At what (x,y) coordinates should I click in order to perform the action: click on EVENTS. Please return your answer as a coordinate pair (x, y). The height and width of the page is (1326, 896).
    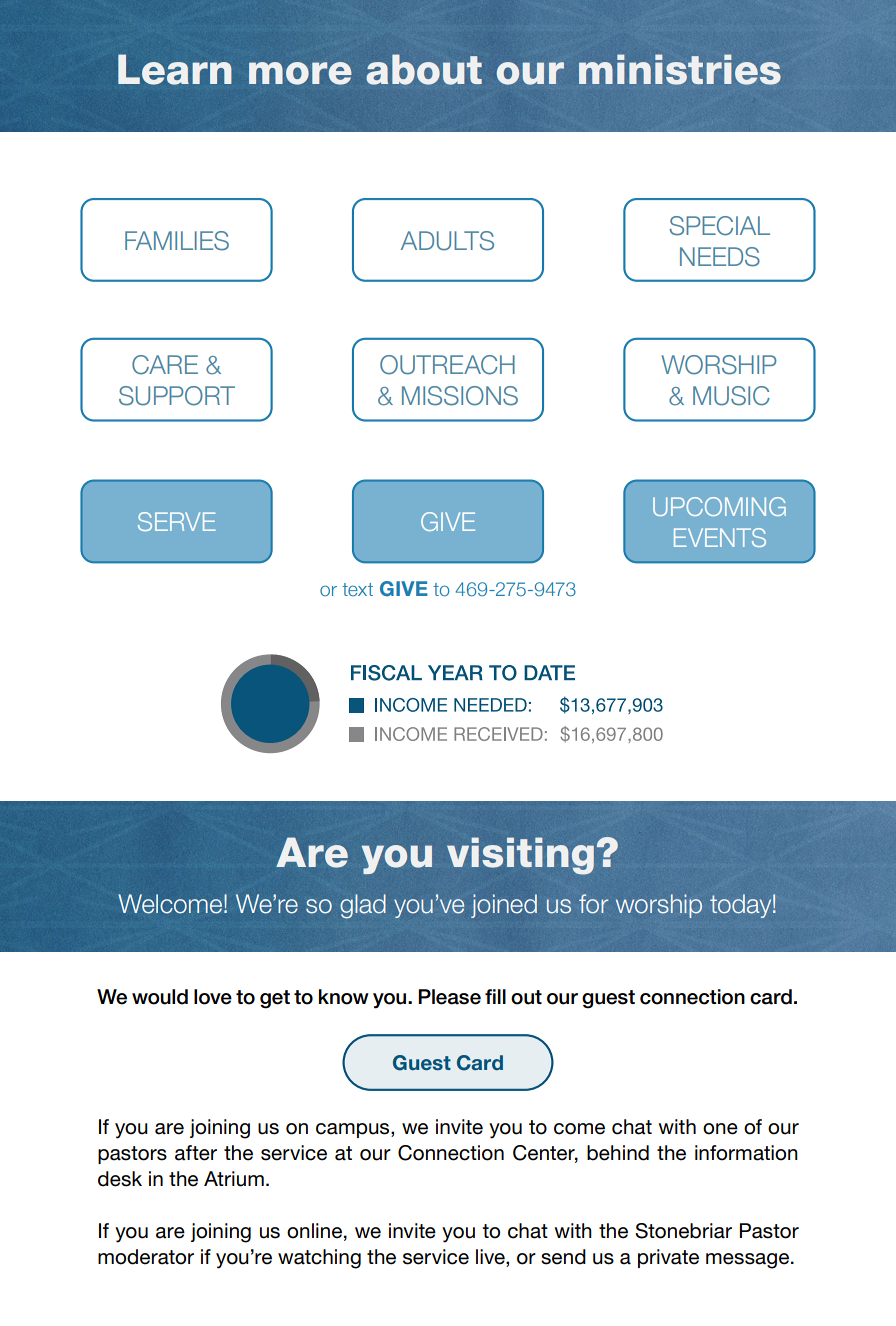
    Looking at the image, I should click on (720, 537).
